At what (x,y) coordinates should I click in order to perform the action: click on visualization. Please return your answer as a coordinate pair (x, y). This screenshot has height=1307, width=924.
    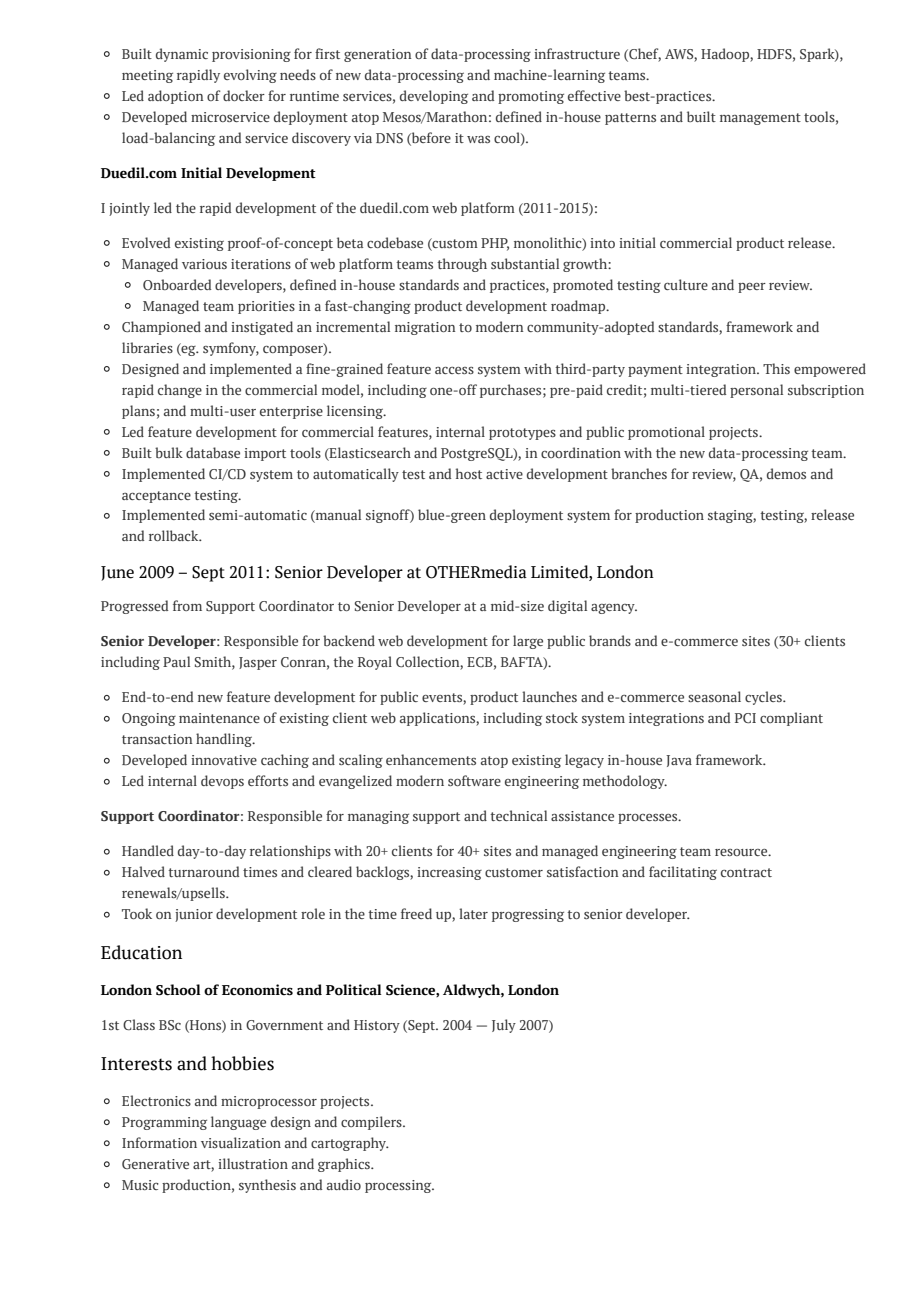
    Looking at the image, I should click on (241, 1142).
